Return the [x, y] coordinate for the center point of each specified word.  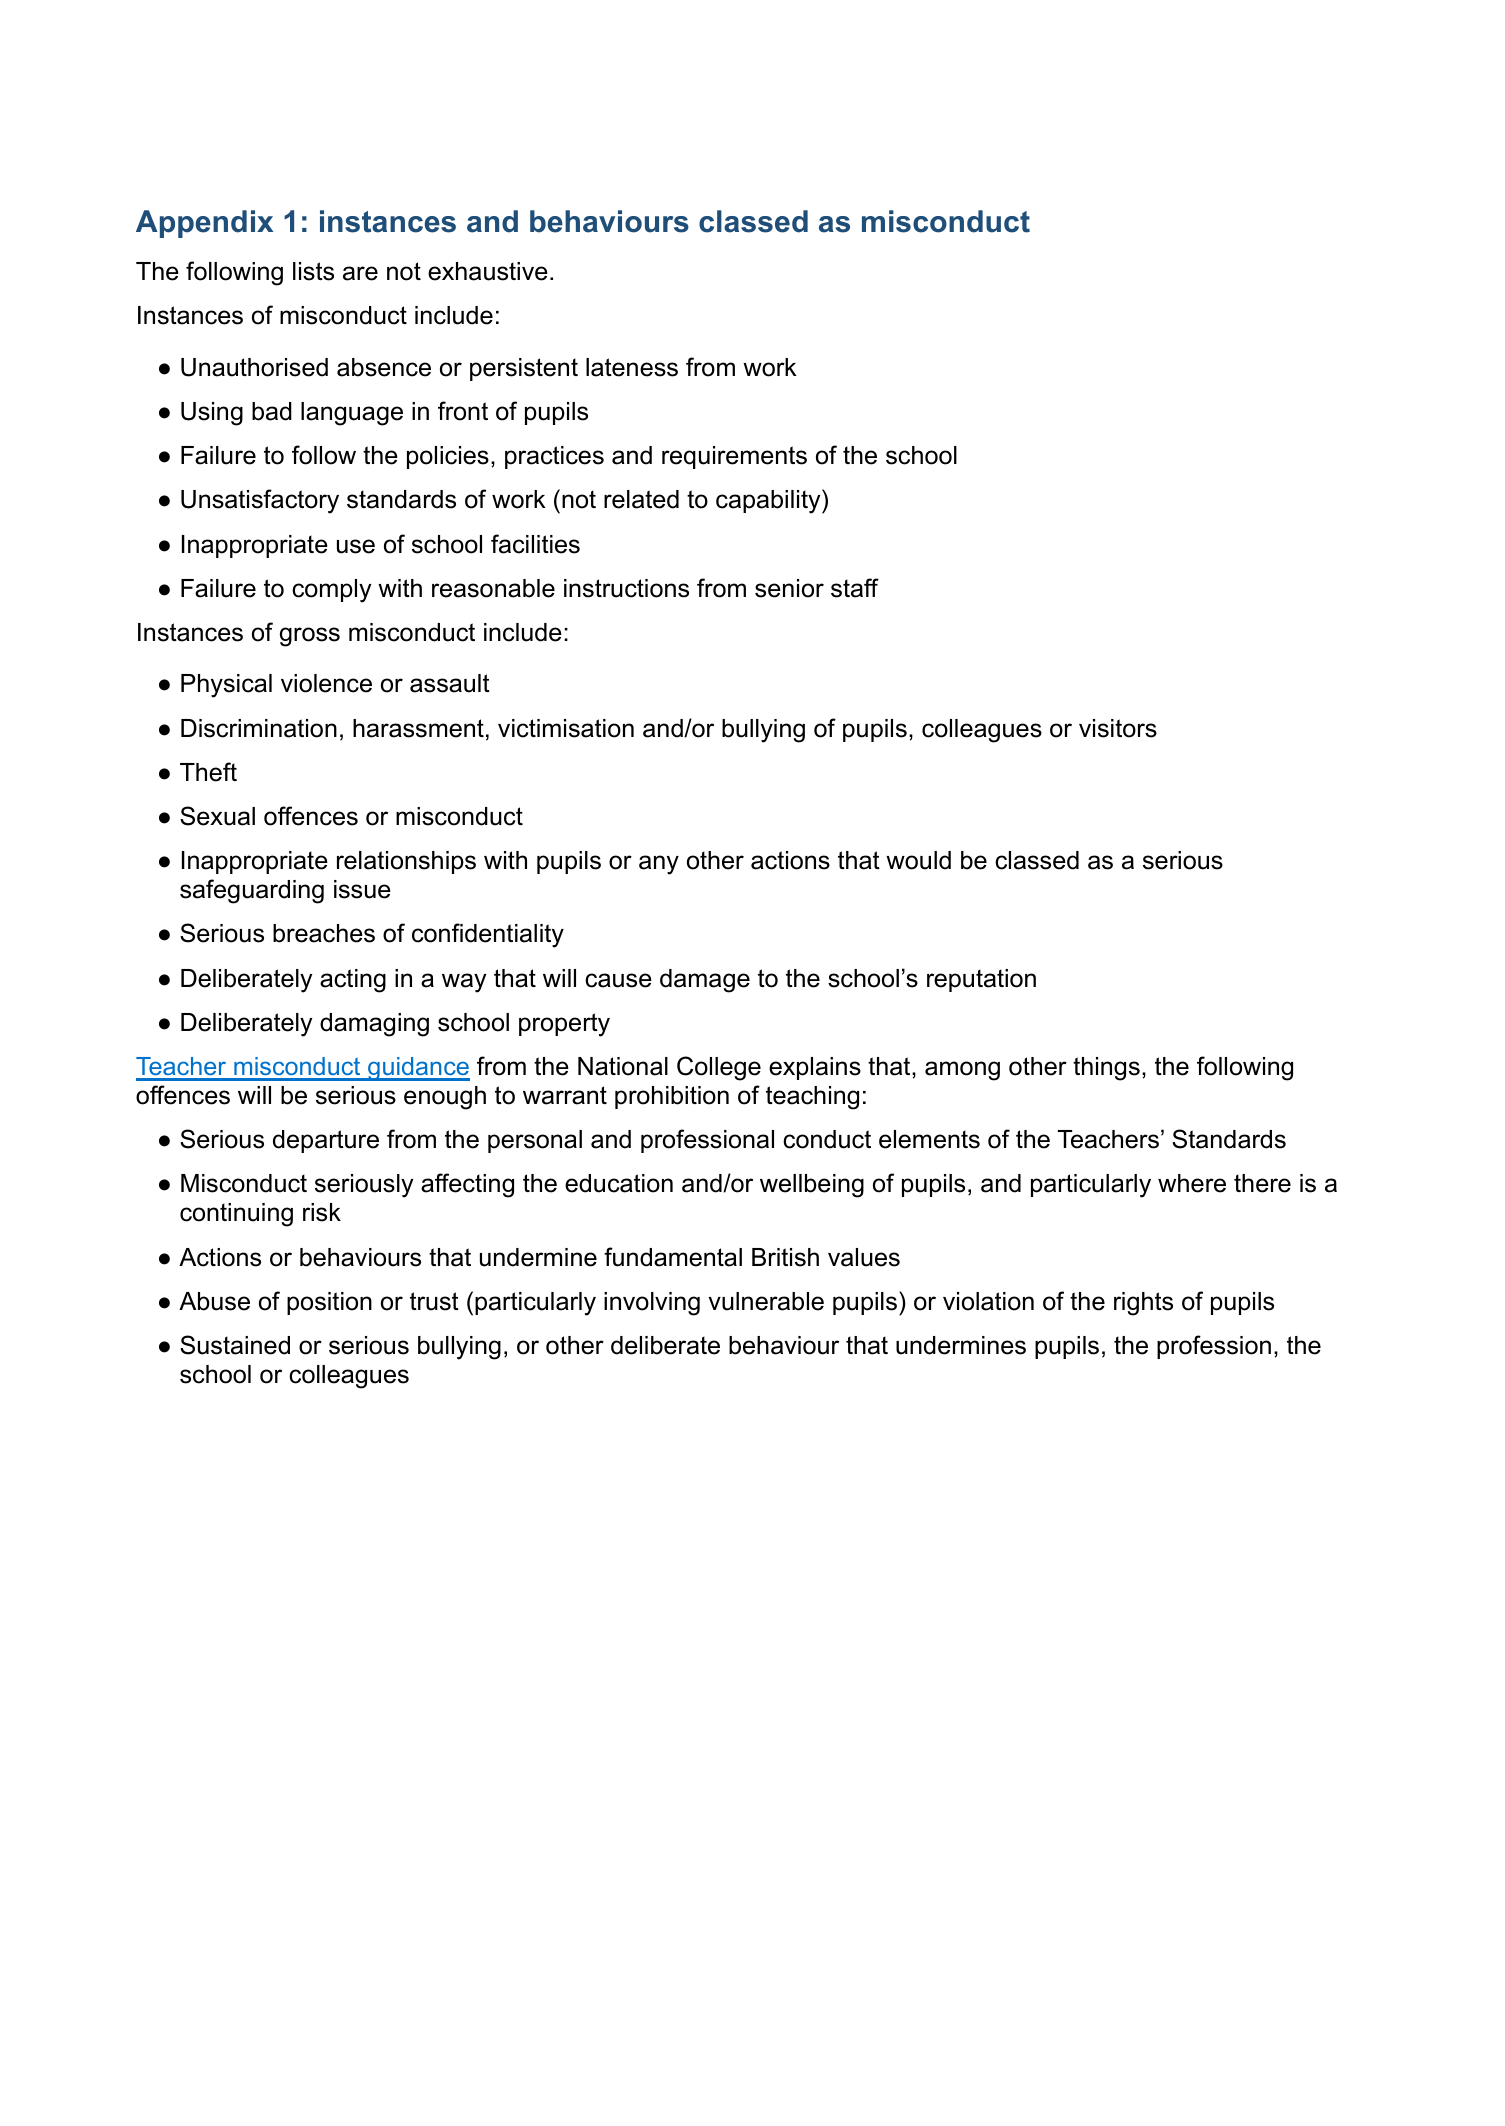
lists [313, 271]
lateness [632, 367]
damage [705, 981]
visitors [1118, 728]
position [329, 1303]
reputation [981, 980]
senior [789, 588]
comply [331, 591]
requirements [734, 457]
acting [353, 981]
